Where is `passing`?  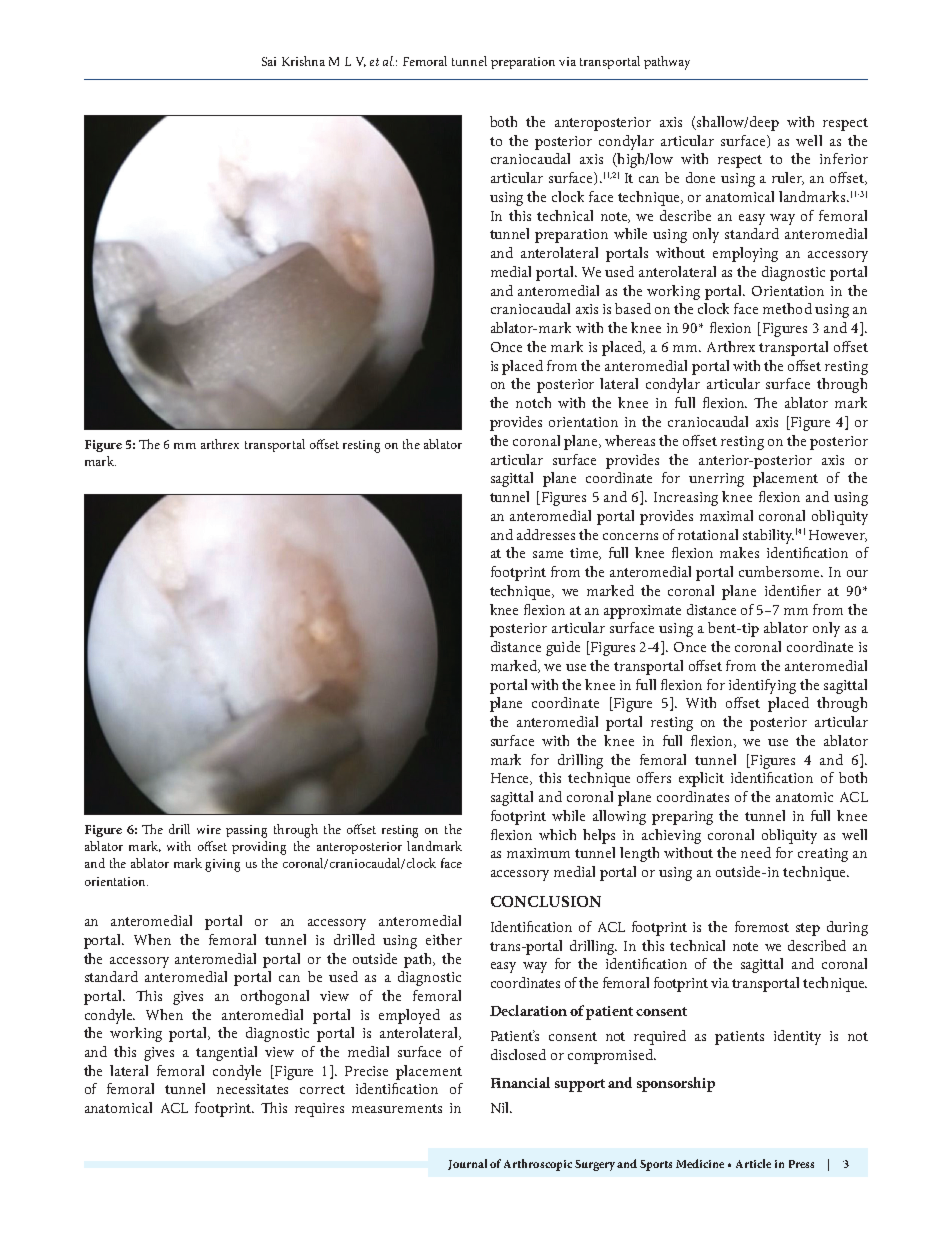 passing is located at coordinates (246, 831).
